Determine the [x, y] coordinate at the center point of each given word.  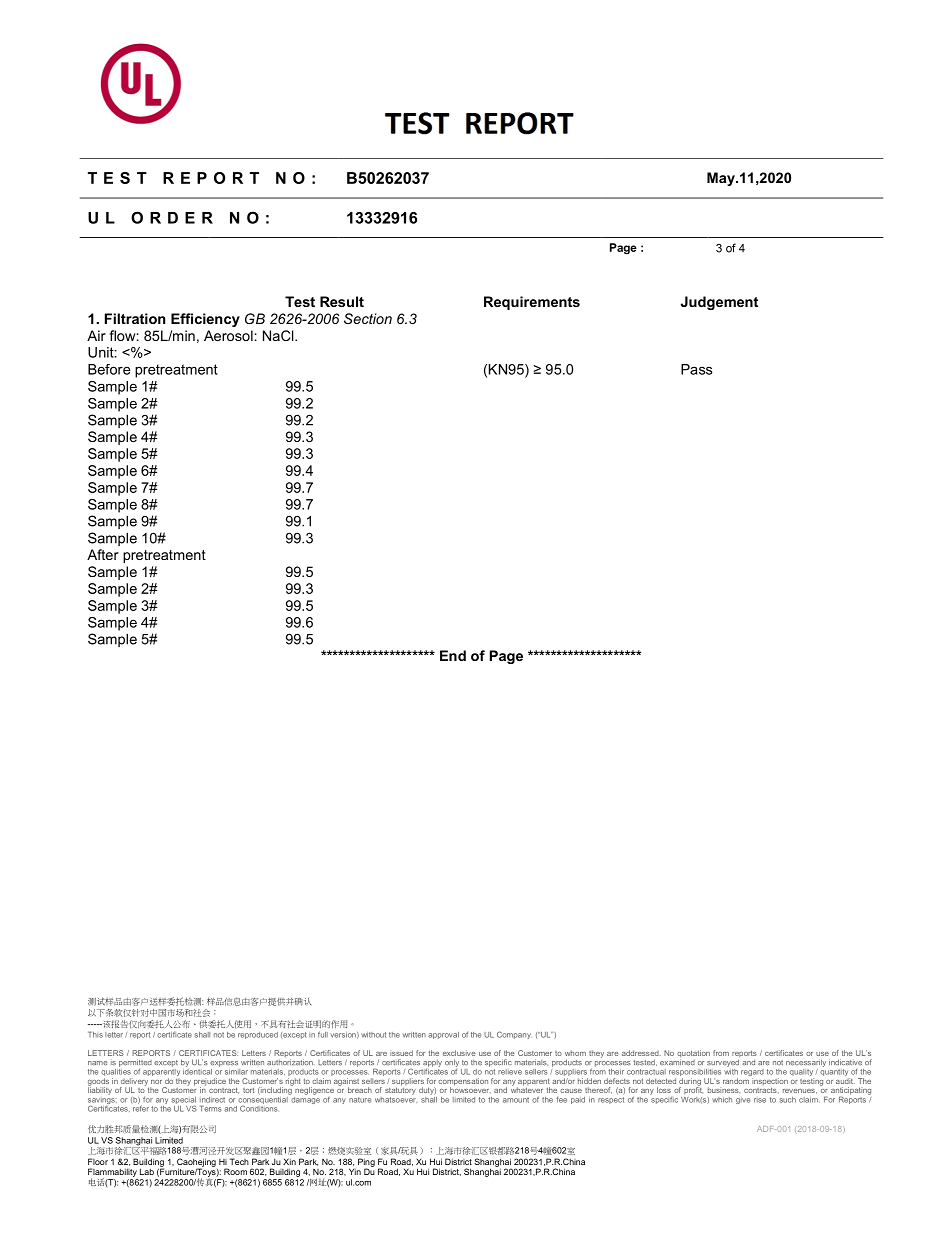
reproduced [258, 1035]
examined [677, 1061]
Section [368, 318]
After [103, 554]
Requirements [532, 303]
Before [109, 369]
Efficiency [205, 320]
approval [443, 1035]
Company [514, 1035]
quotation [693, 1055]
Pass [696, 369]
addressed [641, 1053]
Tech [239, 1161]
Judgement [719, 303]
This [95, 1035]
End [453, 655]
